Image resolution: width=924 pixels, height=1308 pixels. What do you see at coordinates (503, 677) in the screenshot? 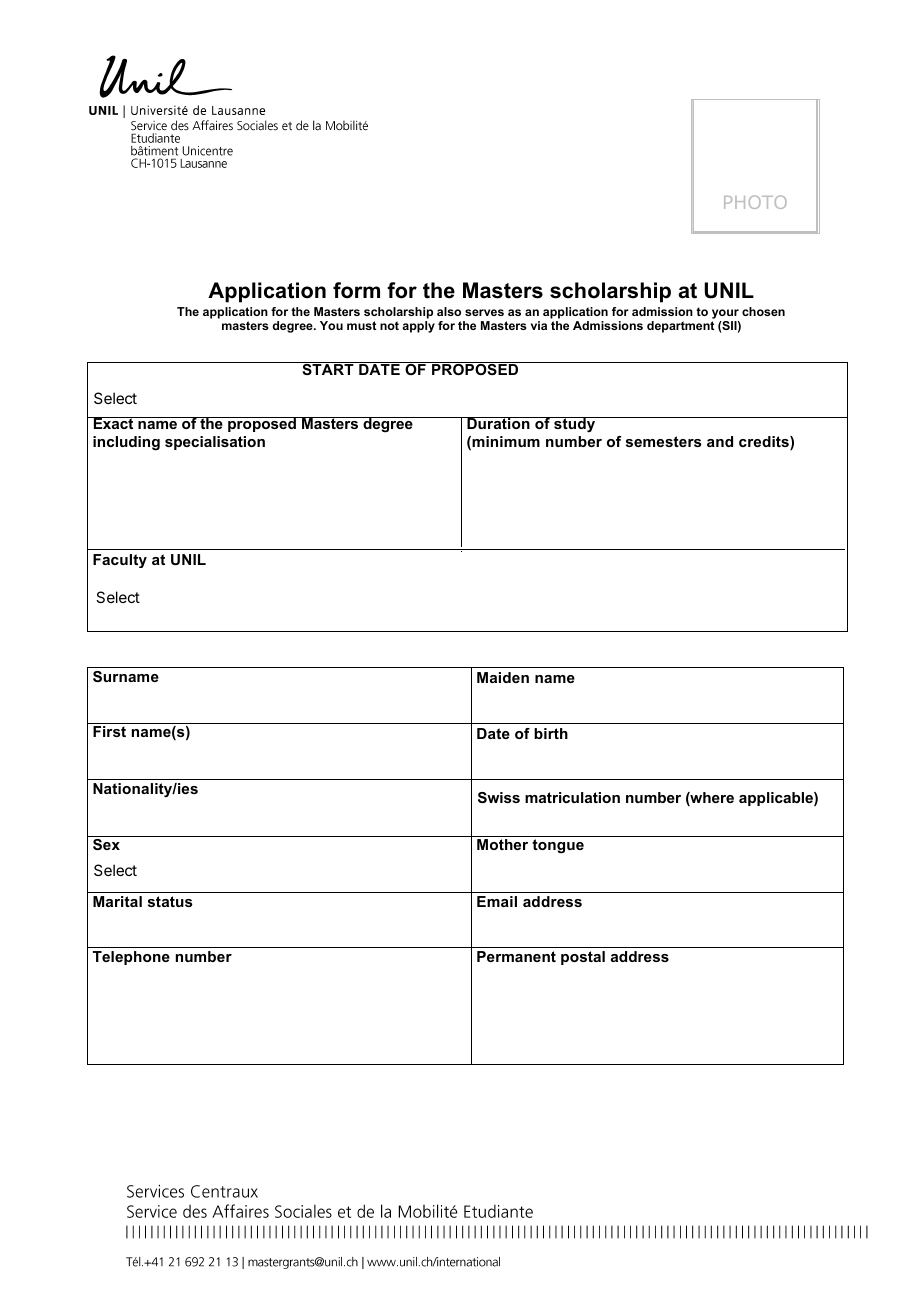
I see `Maiden` at bounding box center [503, 677].
